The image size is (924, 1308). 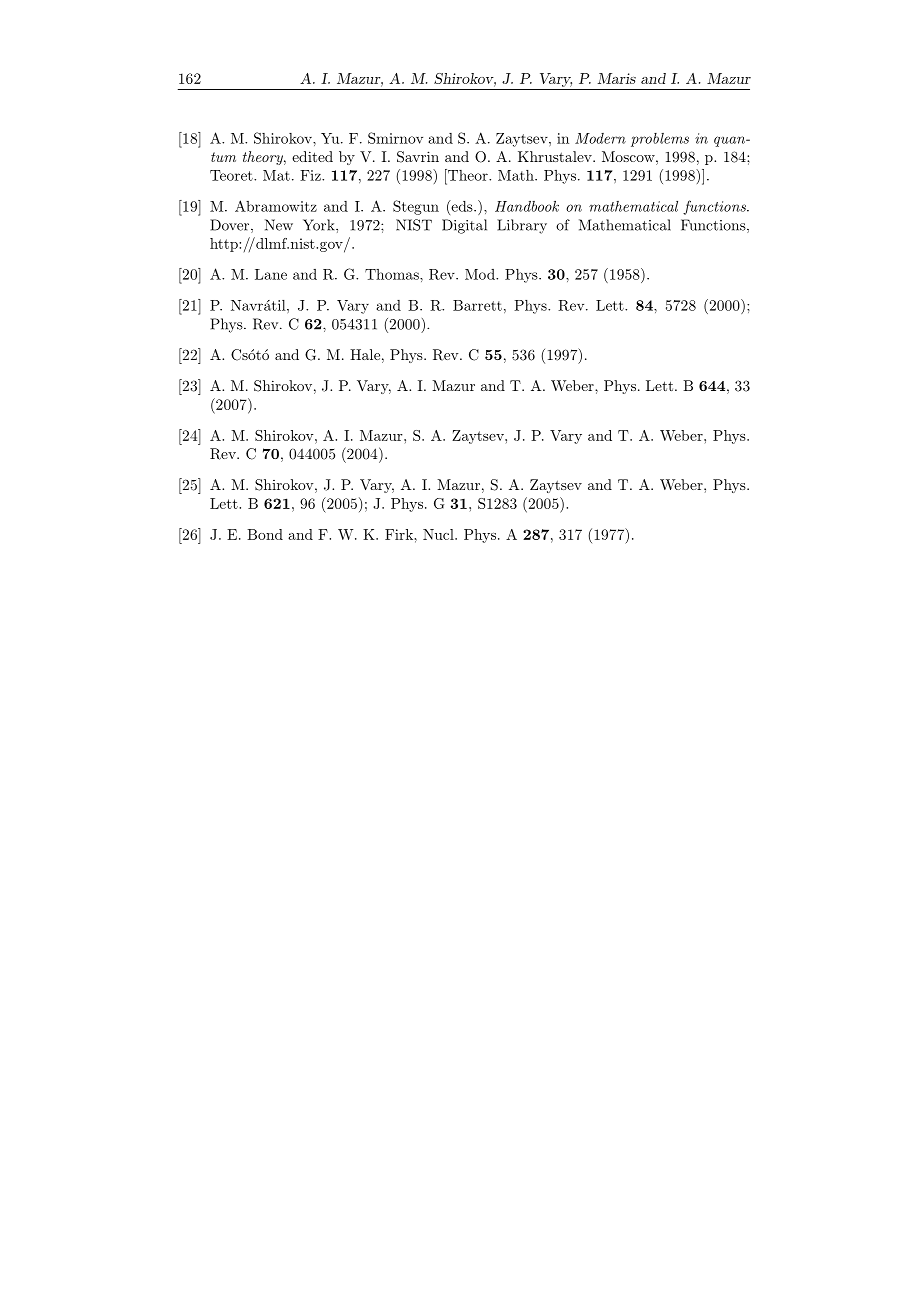 What do you see at coordinates (271, 274) in the screenshot?
I see `Lane` at bounding box center [271, 274].
